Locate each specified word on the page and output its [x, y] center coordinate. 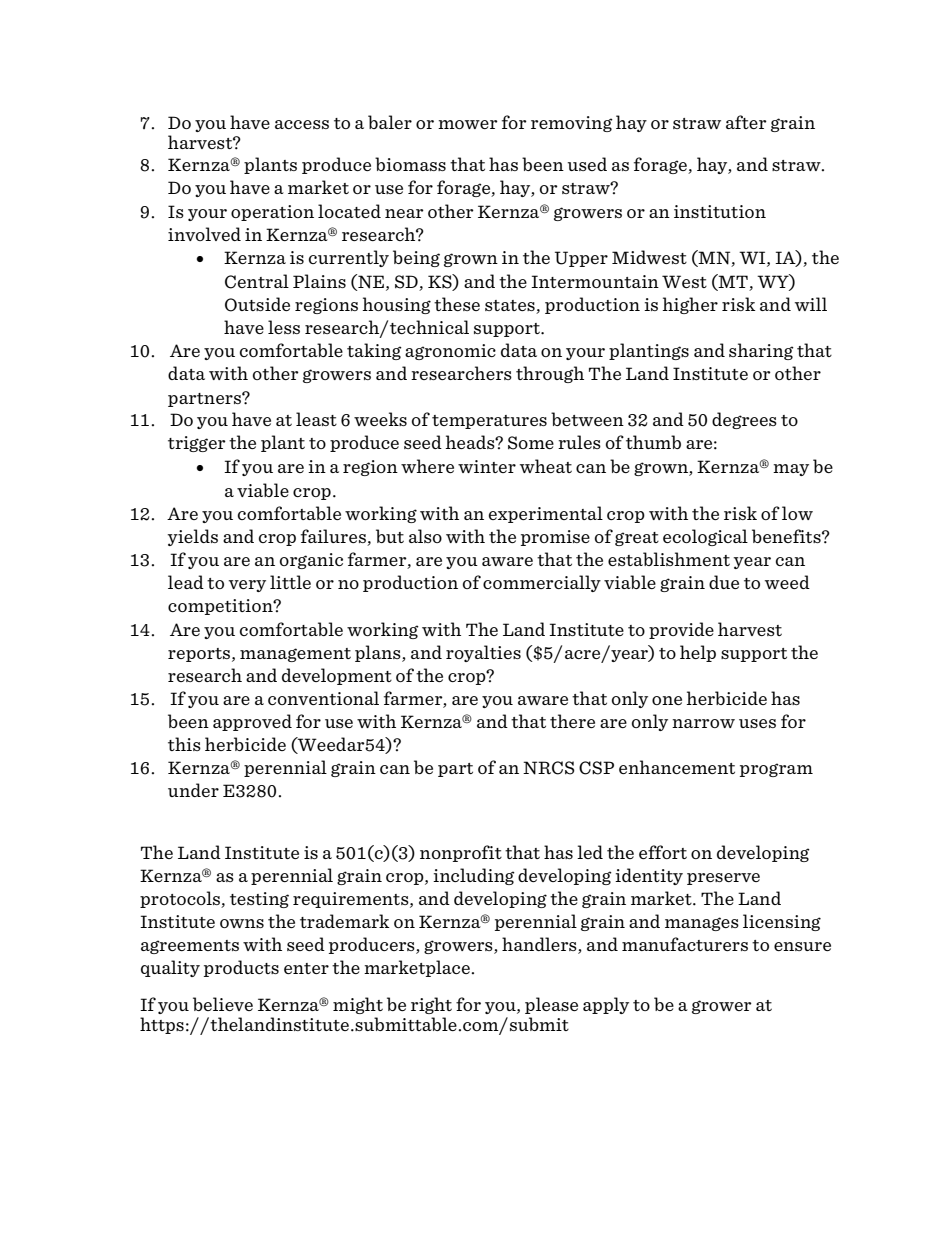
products [241, 968]
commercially [542, 583]
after [746, 122]
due [724, 582]
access [302, 124]
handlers [540, 945]
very [247, 586]
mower [468, 124]
